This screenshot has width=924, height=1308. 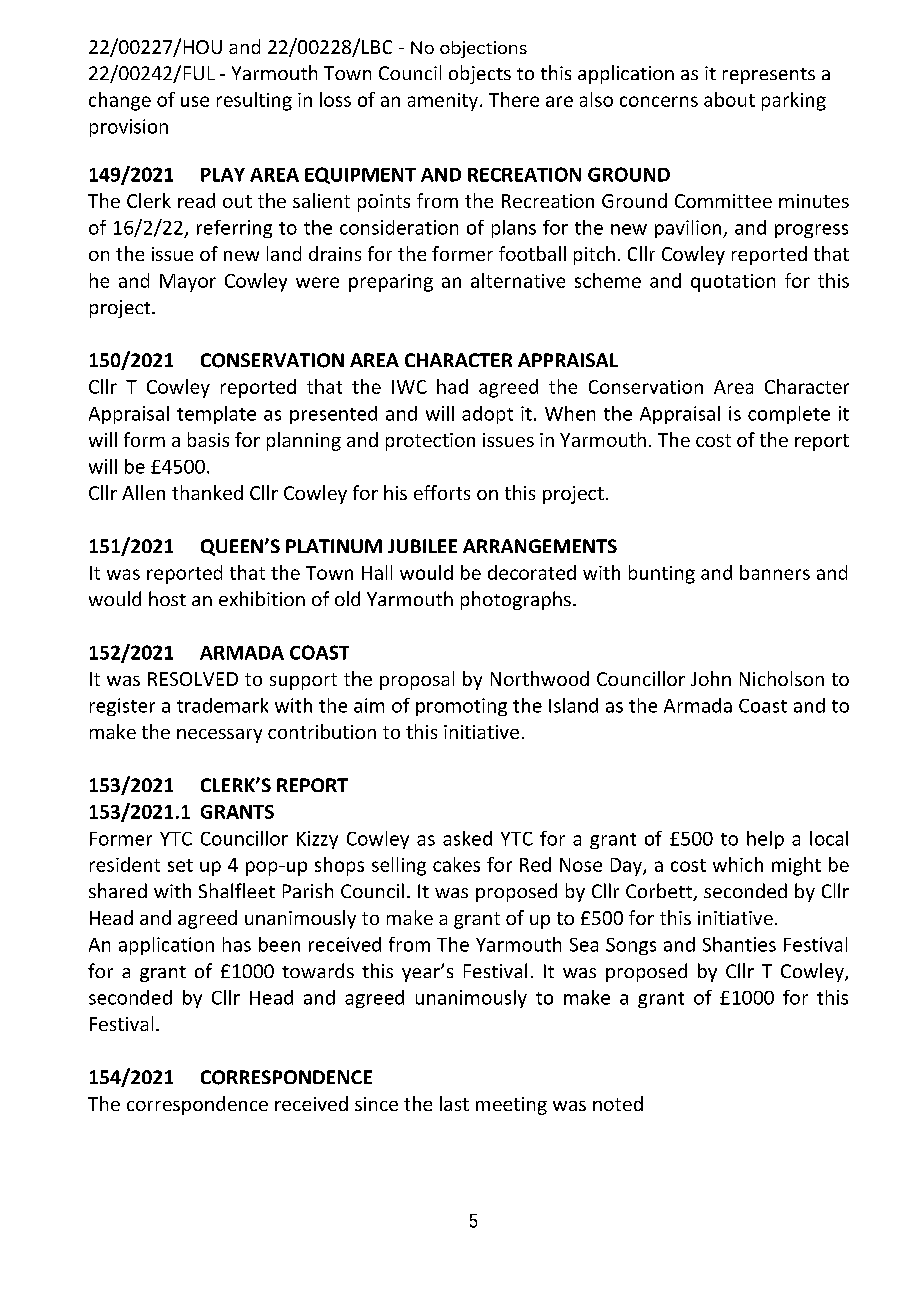 I want to click on host, so click(x=167, y=598).
